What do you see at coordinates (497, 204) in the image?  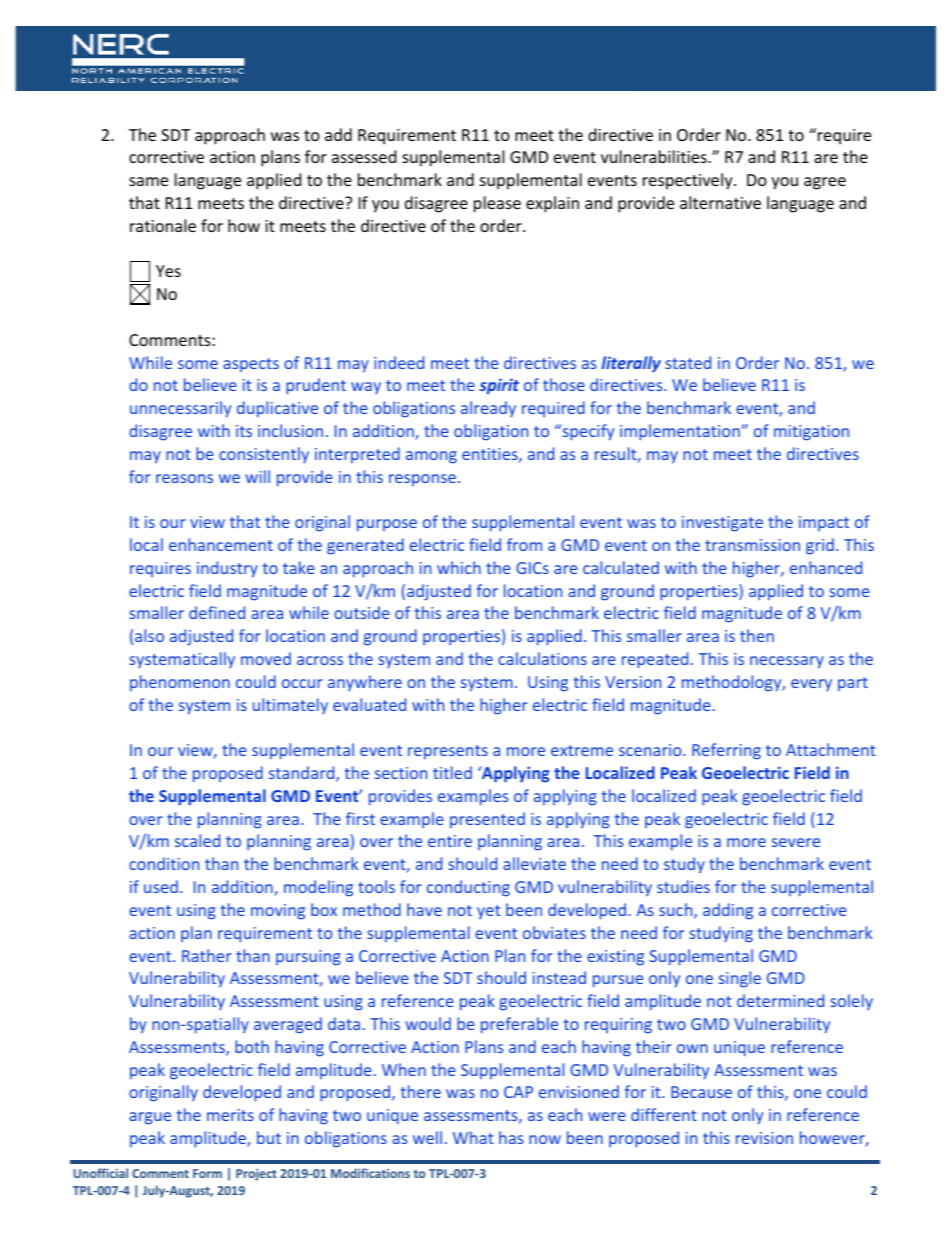 I see `please` at bounding box center [497, 204].
